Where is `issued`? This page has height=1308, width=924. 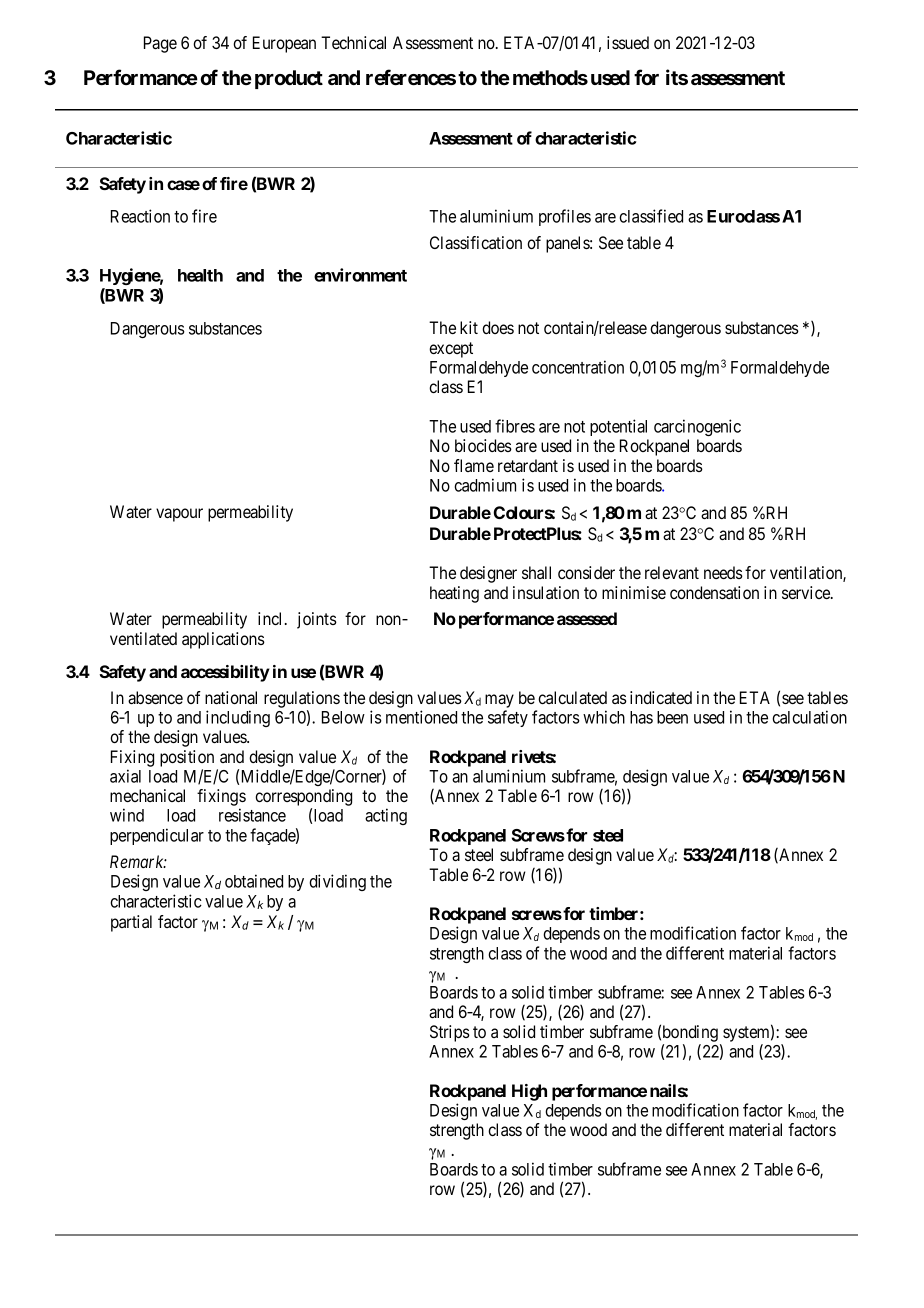 issued is located at coordinates (628, 42).
